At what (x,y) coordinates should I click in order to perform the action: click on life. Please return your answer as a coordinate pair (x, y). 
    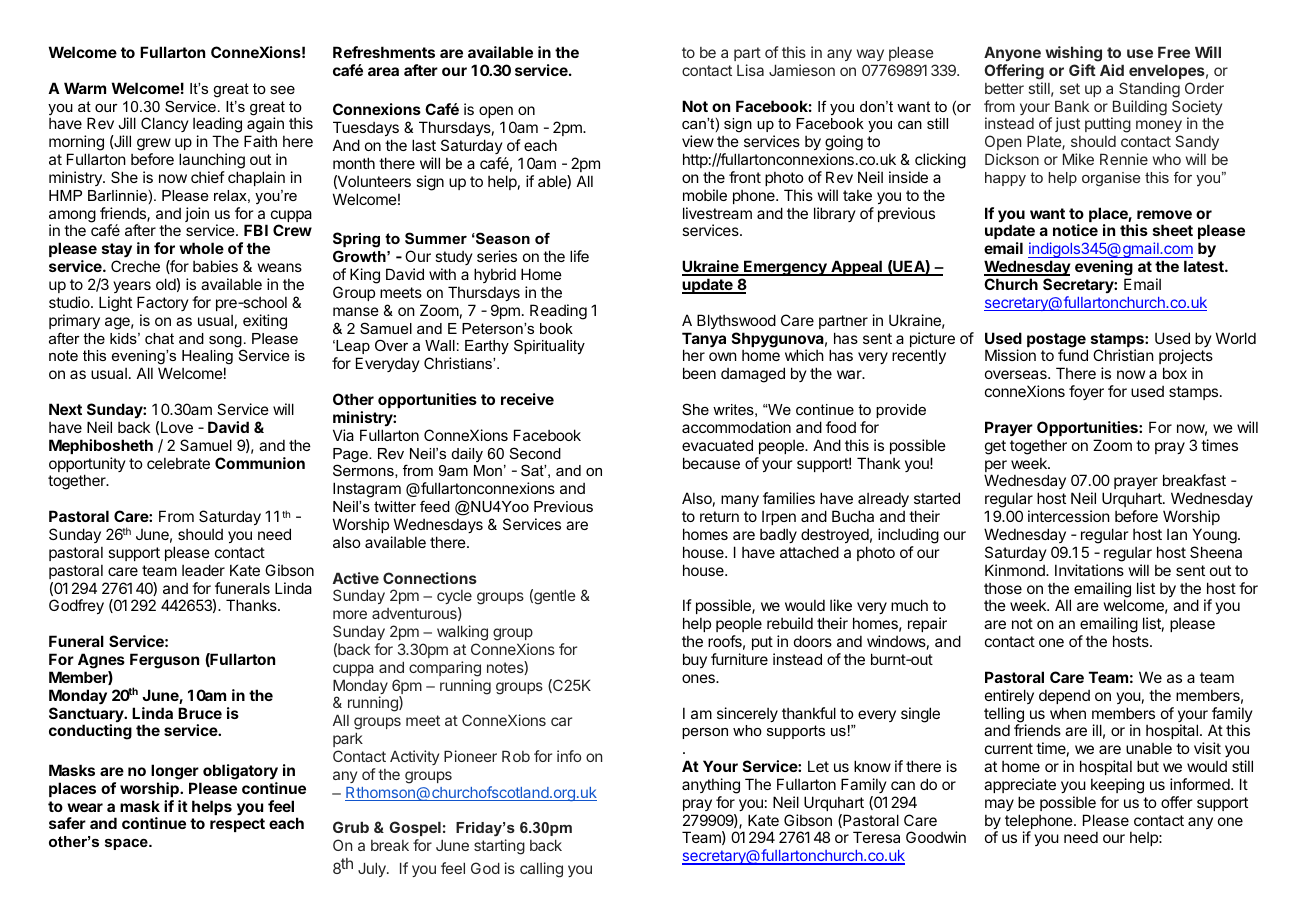
    Looking at the image, I should click on (579, 256).
